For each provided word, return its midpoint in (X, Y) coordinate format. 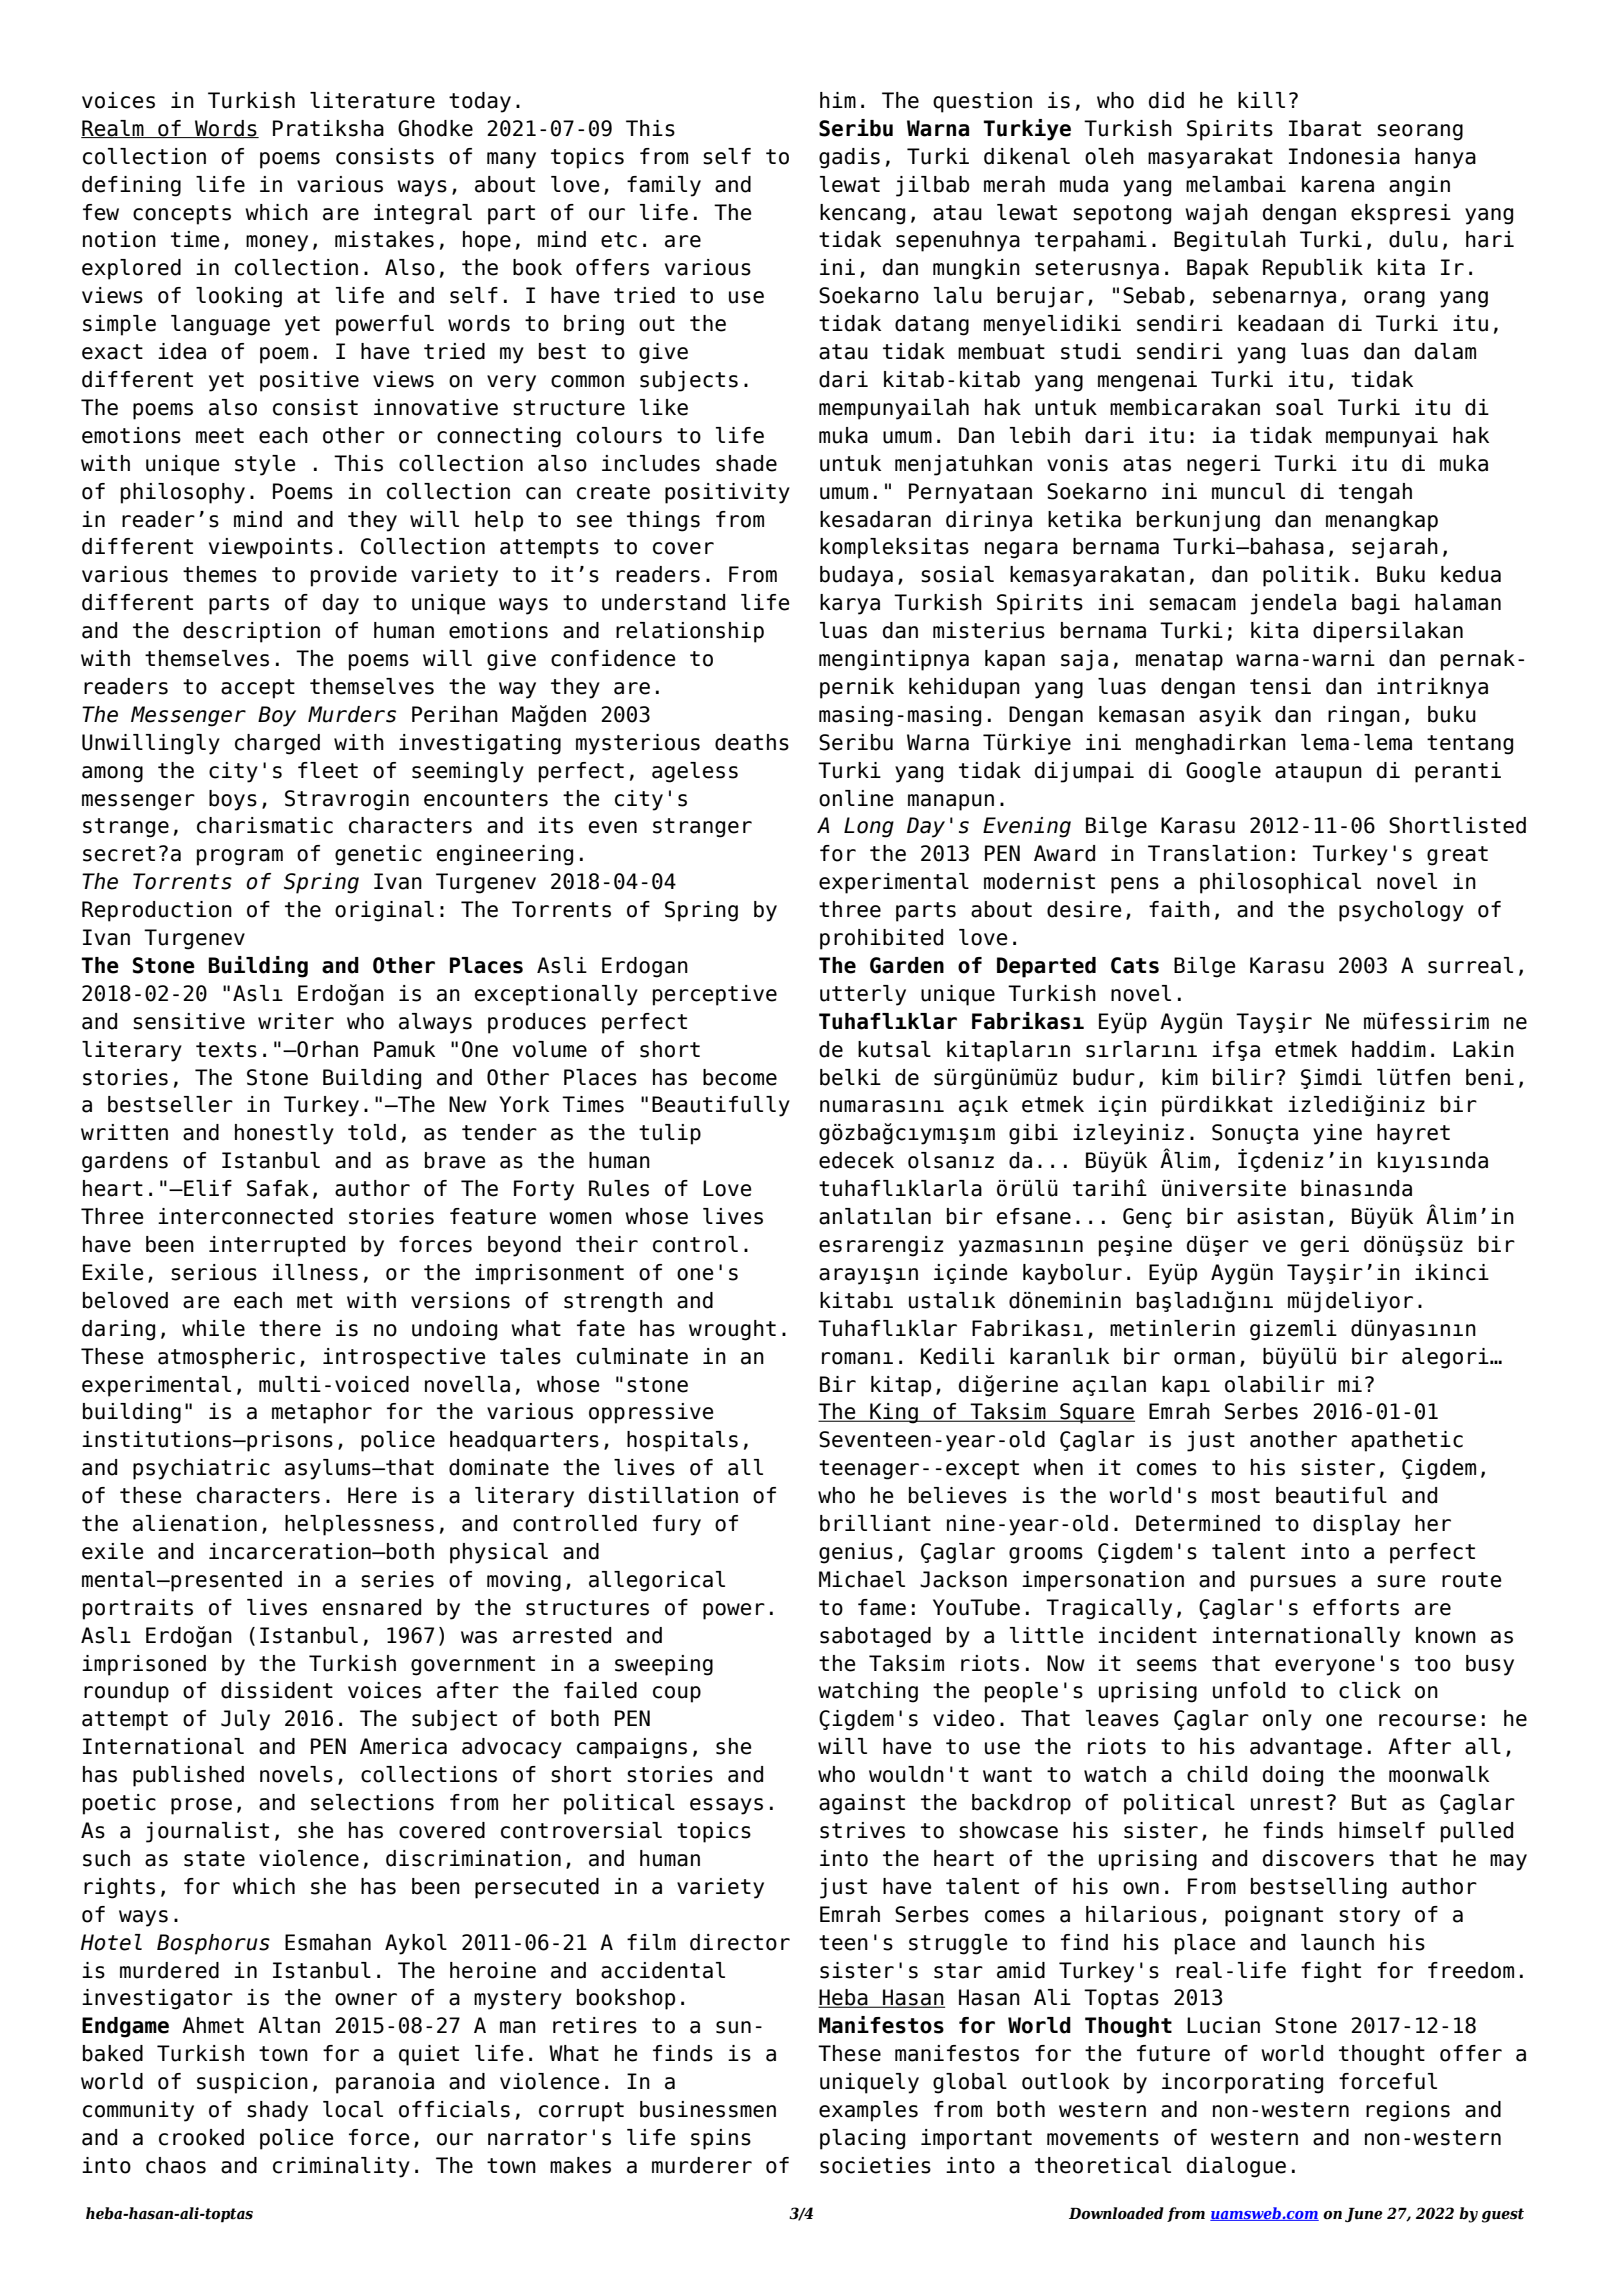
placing (862, 2139)
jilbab (933, 186)
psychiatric (201, 1469)
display (1356, 1525)
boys (233, 800)
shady (277, 2111)
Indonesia (1344, 156)
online (856, 798)
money (277, 243)
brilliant (875, 1523)
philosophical (1280, 883)
